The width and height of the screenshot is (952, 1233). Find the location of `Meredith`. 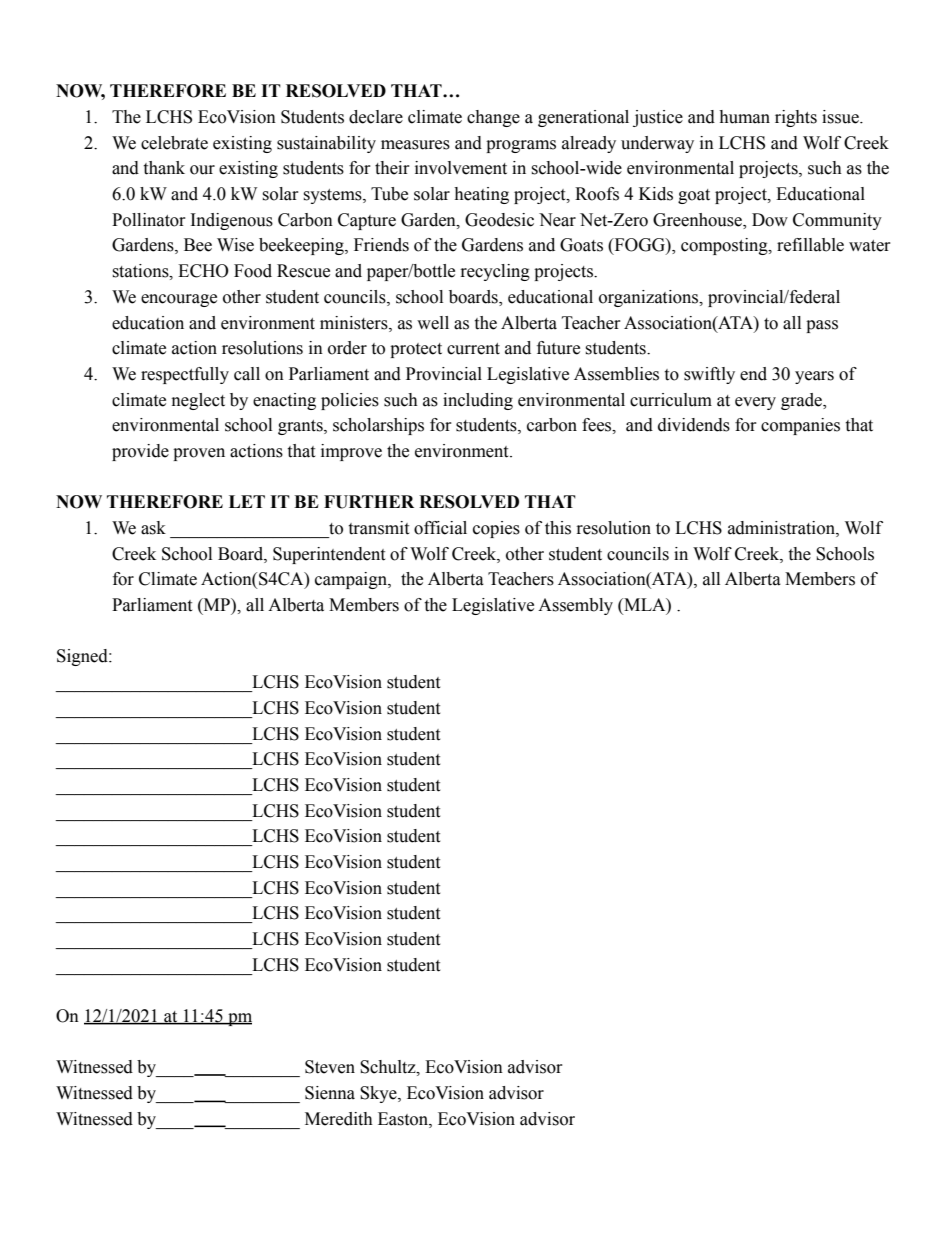

Meredith is located at coordinates (339, 1119).
